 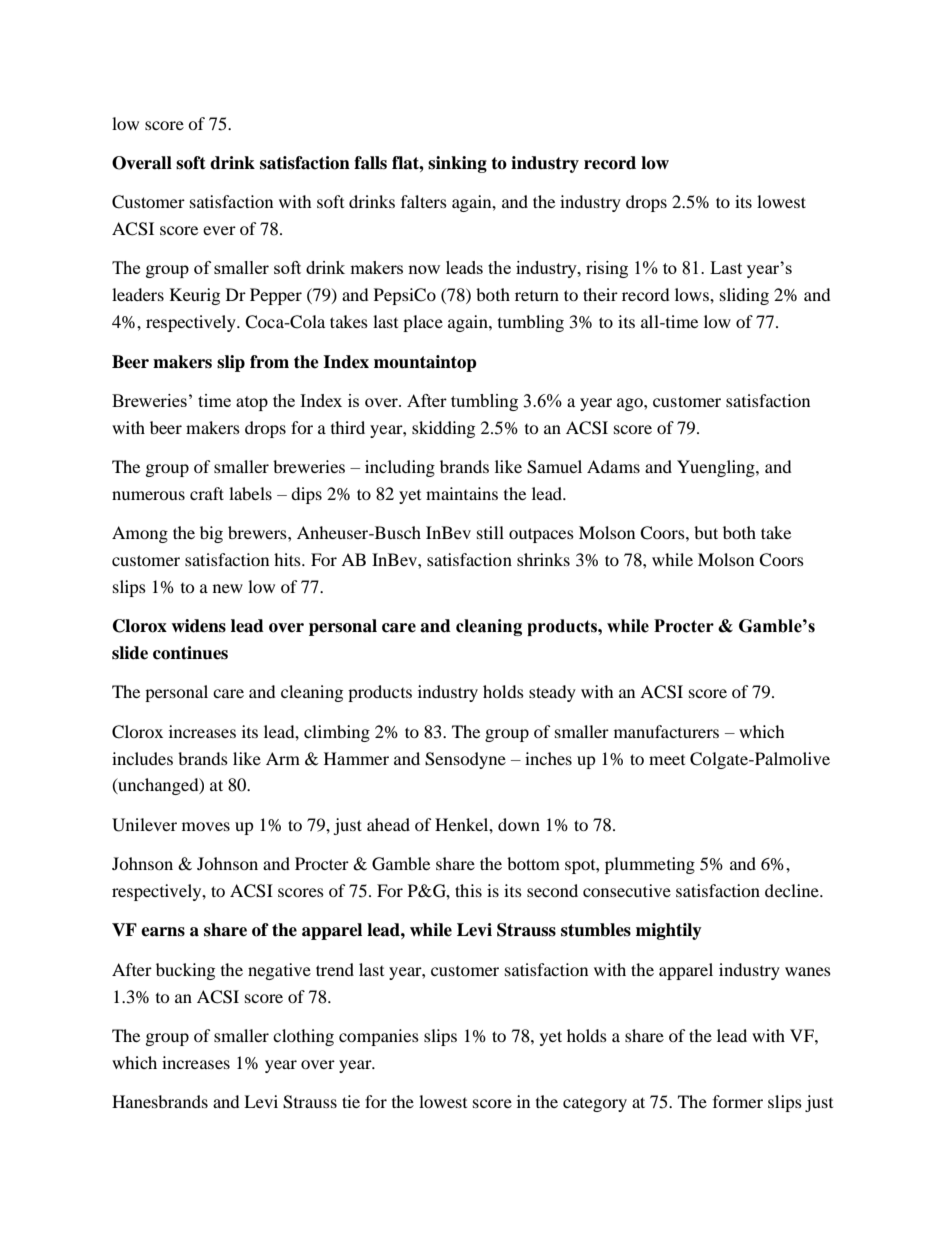 What do you see at coordinates (693, 294) in the document?
I see `lows` at bounding box center [693, 294].
